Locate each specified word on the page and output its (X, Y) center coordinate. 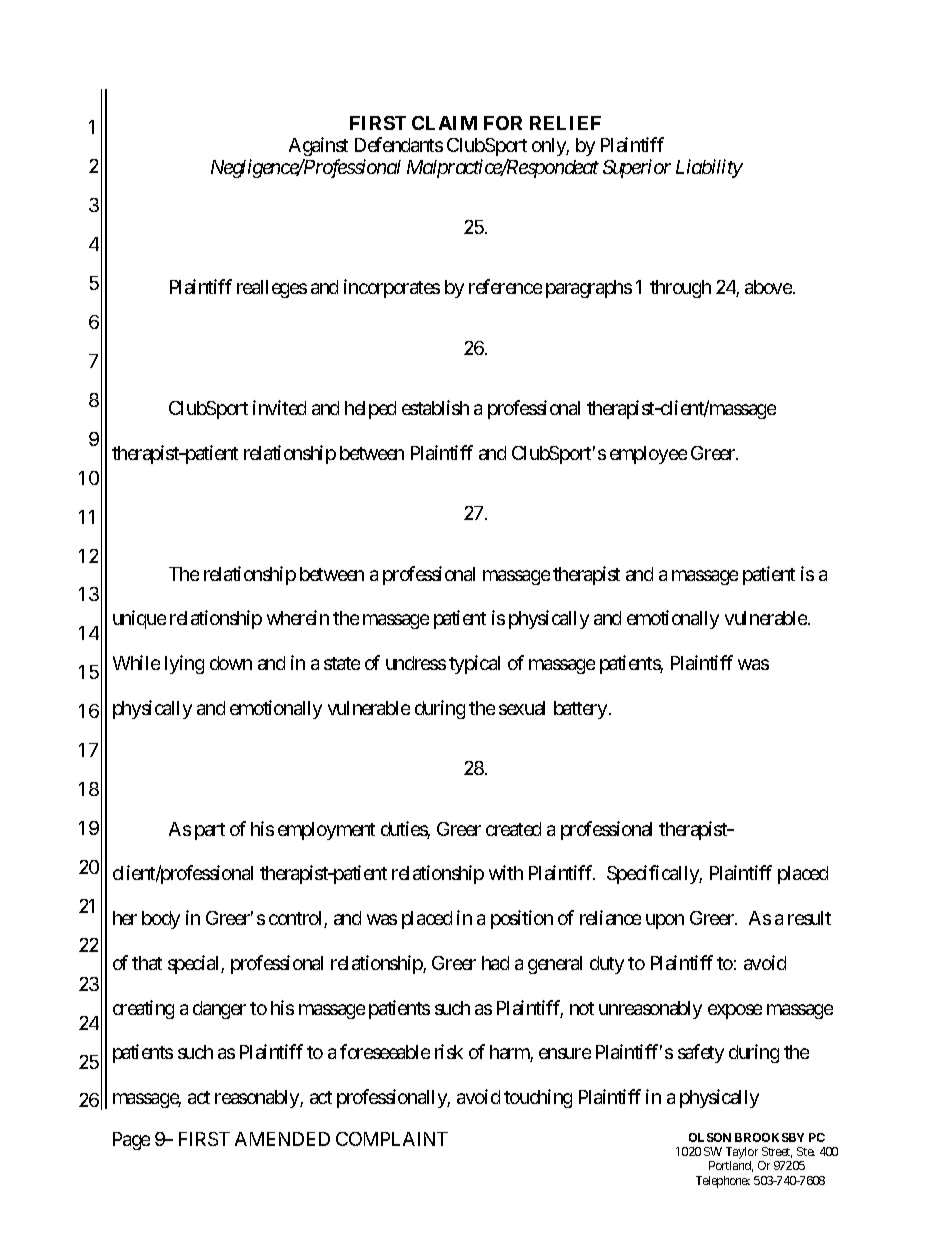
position (522, 919)
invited (279, 407)
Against (318, 146)
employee (648, 455)
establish (435, 407)
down (231, 663)
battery (580, 710)
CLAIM (444, 123)
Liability (709, 168)
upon (665, 921)
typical (474, 664)
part (210, 831)
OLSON (710, 1137)
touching (538, 1098)
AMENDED (282, 1139)
